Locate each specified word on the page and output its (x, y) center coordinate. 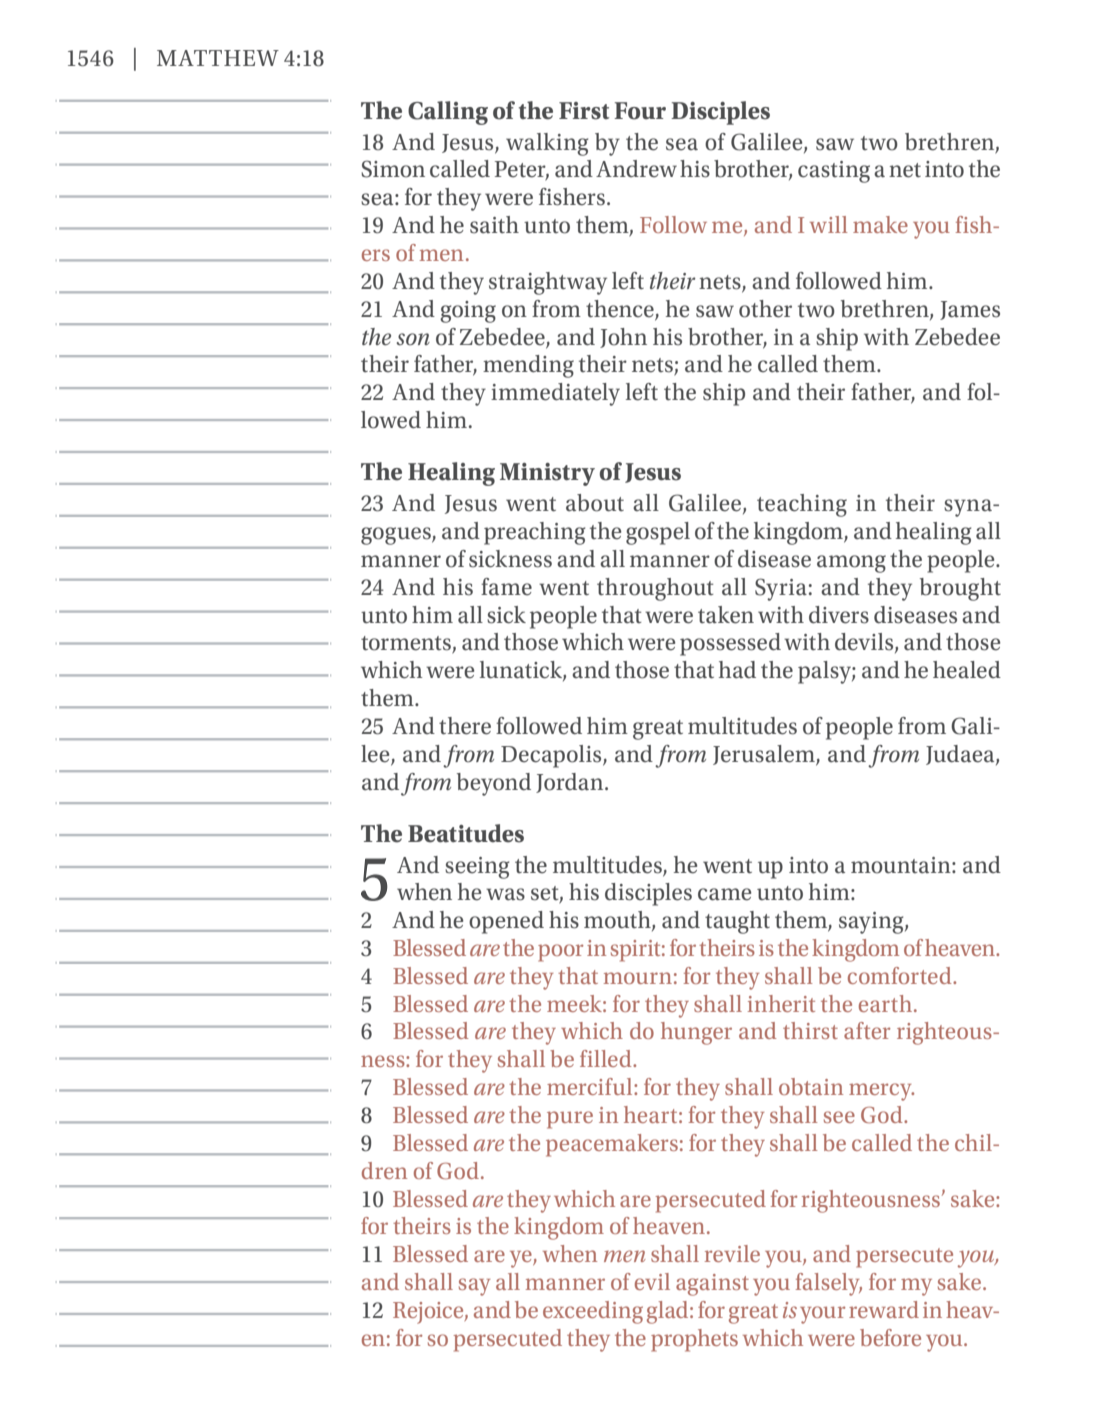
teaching (802, 505)
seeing (477, 868)
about (595, 503)
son (413, 339)
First (584, 111)
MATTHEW (218, 58)
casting (834, 172)
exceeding (593, 1312)
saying (872, 923)
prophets (694, 1340)
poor (560, 953)
